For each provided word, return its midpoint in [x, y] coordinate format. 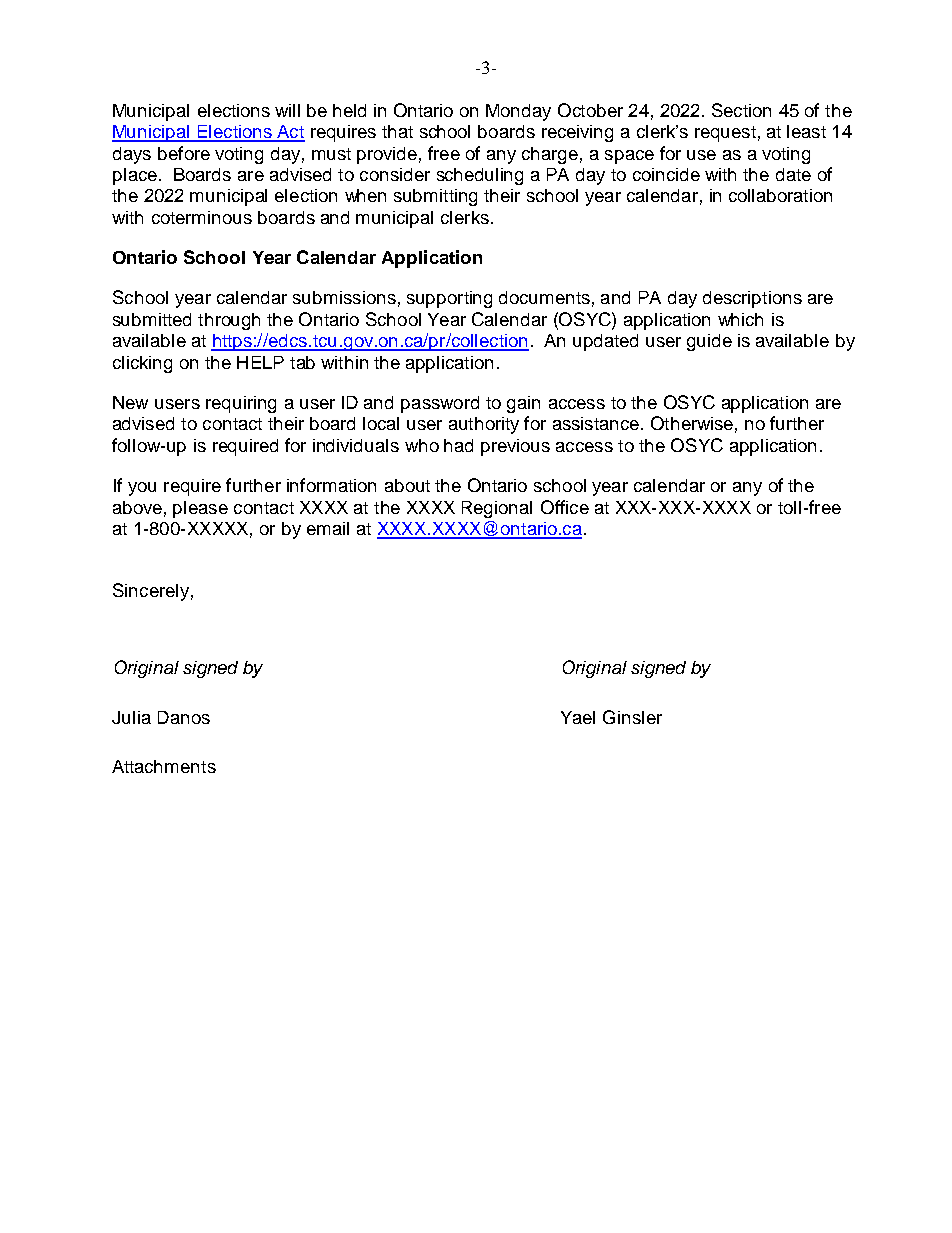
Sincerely [151, 592]
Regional [497, 509]
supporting [449, 299]
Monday [518, 112]
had [458, 445]
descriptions [752, 299]
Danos [184, 717]
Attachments [164, 766]
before [184, 153]
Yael [578, 717]
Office [565, 507]
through [229, 321]
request [725, 134]
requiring [241, 404]
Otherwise [692, 423]
